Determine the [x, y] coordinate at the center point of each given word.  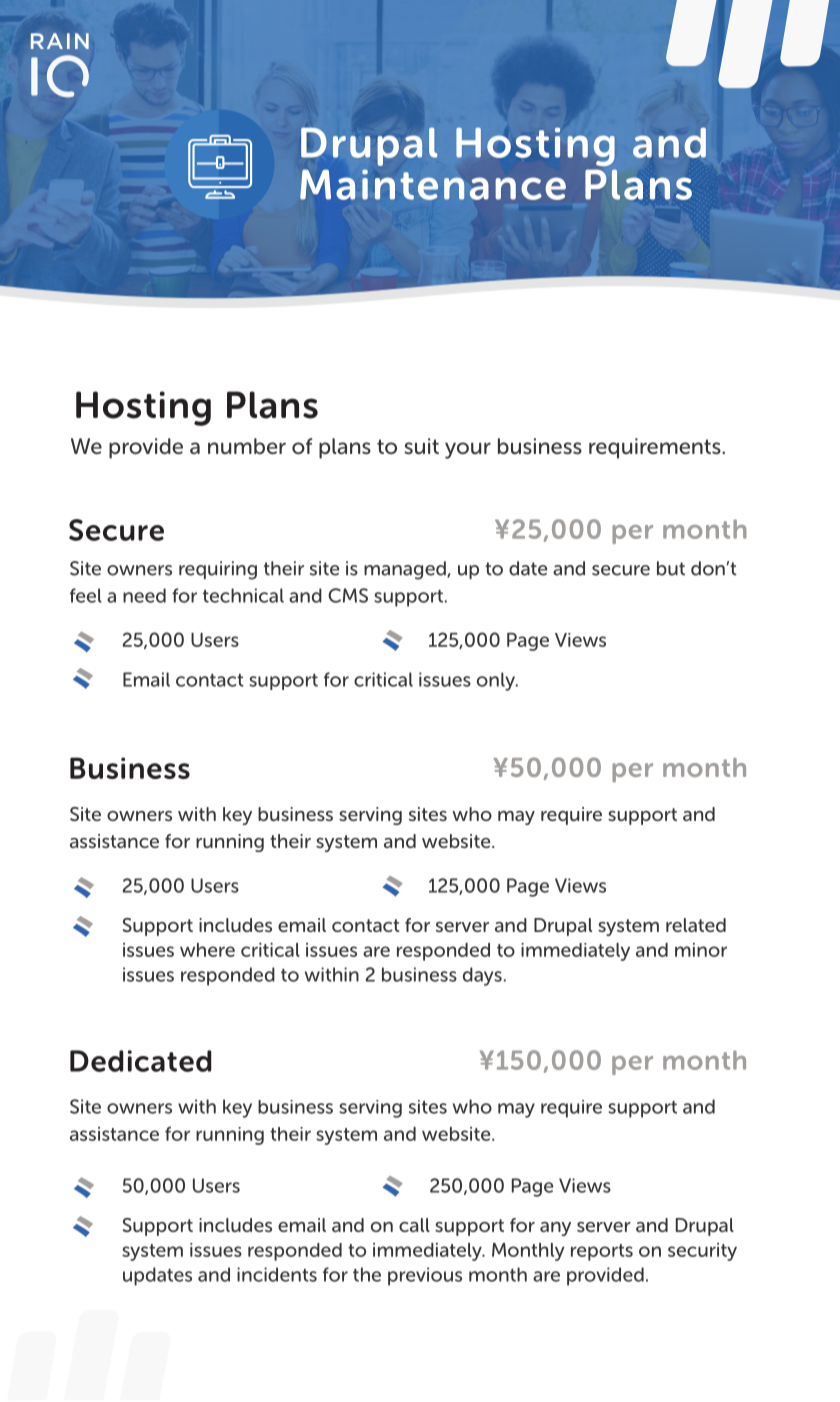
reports [602, 1252]
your [468, 450]
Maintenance [433, 184]
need [144, 595]
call [414, 1225]
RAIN [60, 41]
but [671, 568]
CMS [348, 595]
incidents [277, 1274]
